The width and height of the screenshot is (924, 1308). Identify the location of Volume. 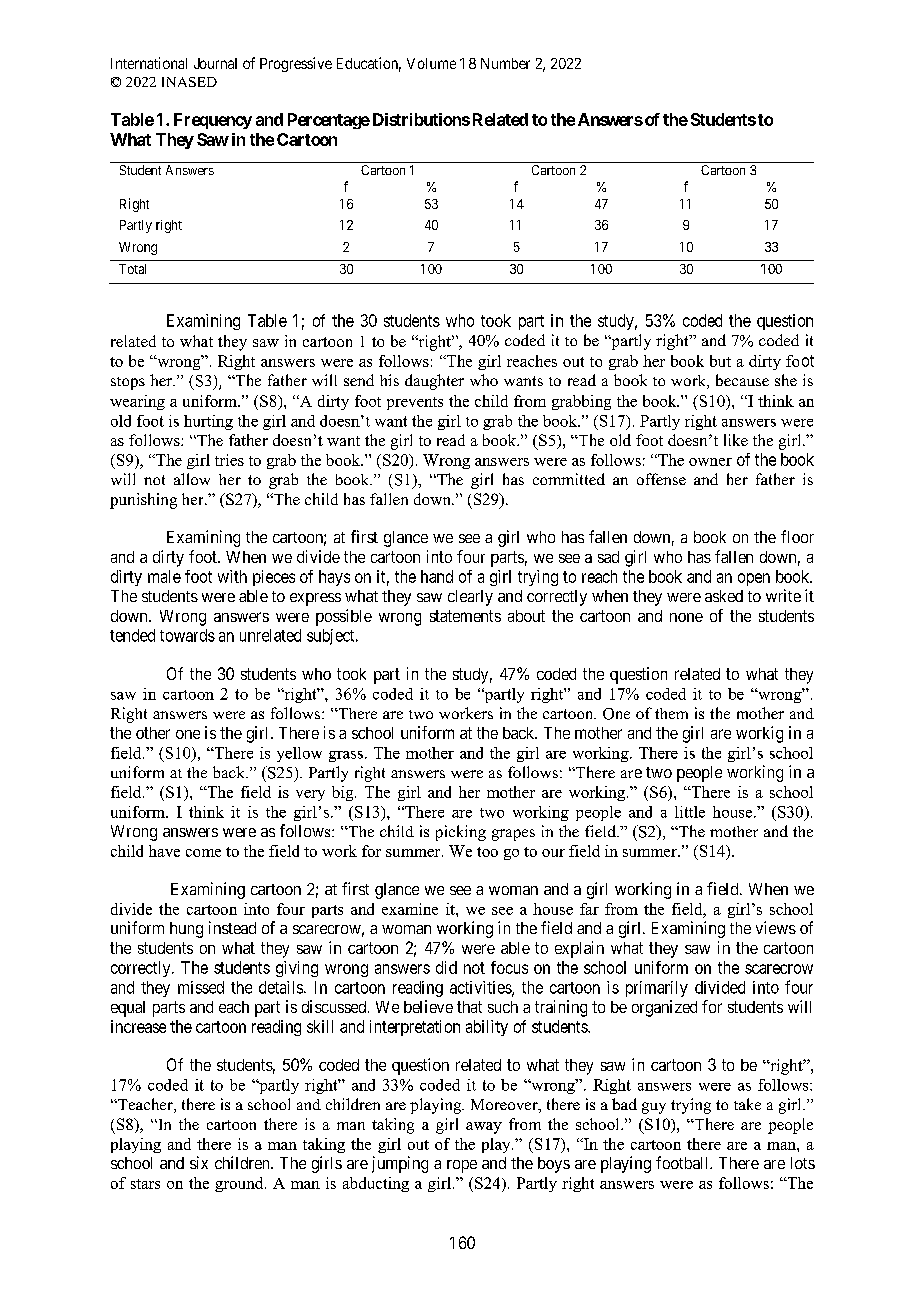
(431, 63).
